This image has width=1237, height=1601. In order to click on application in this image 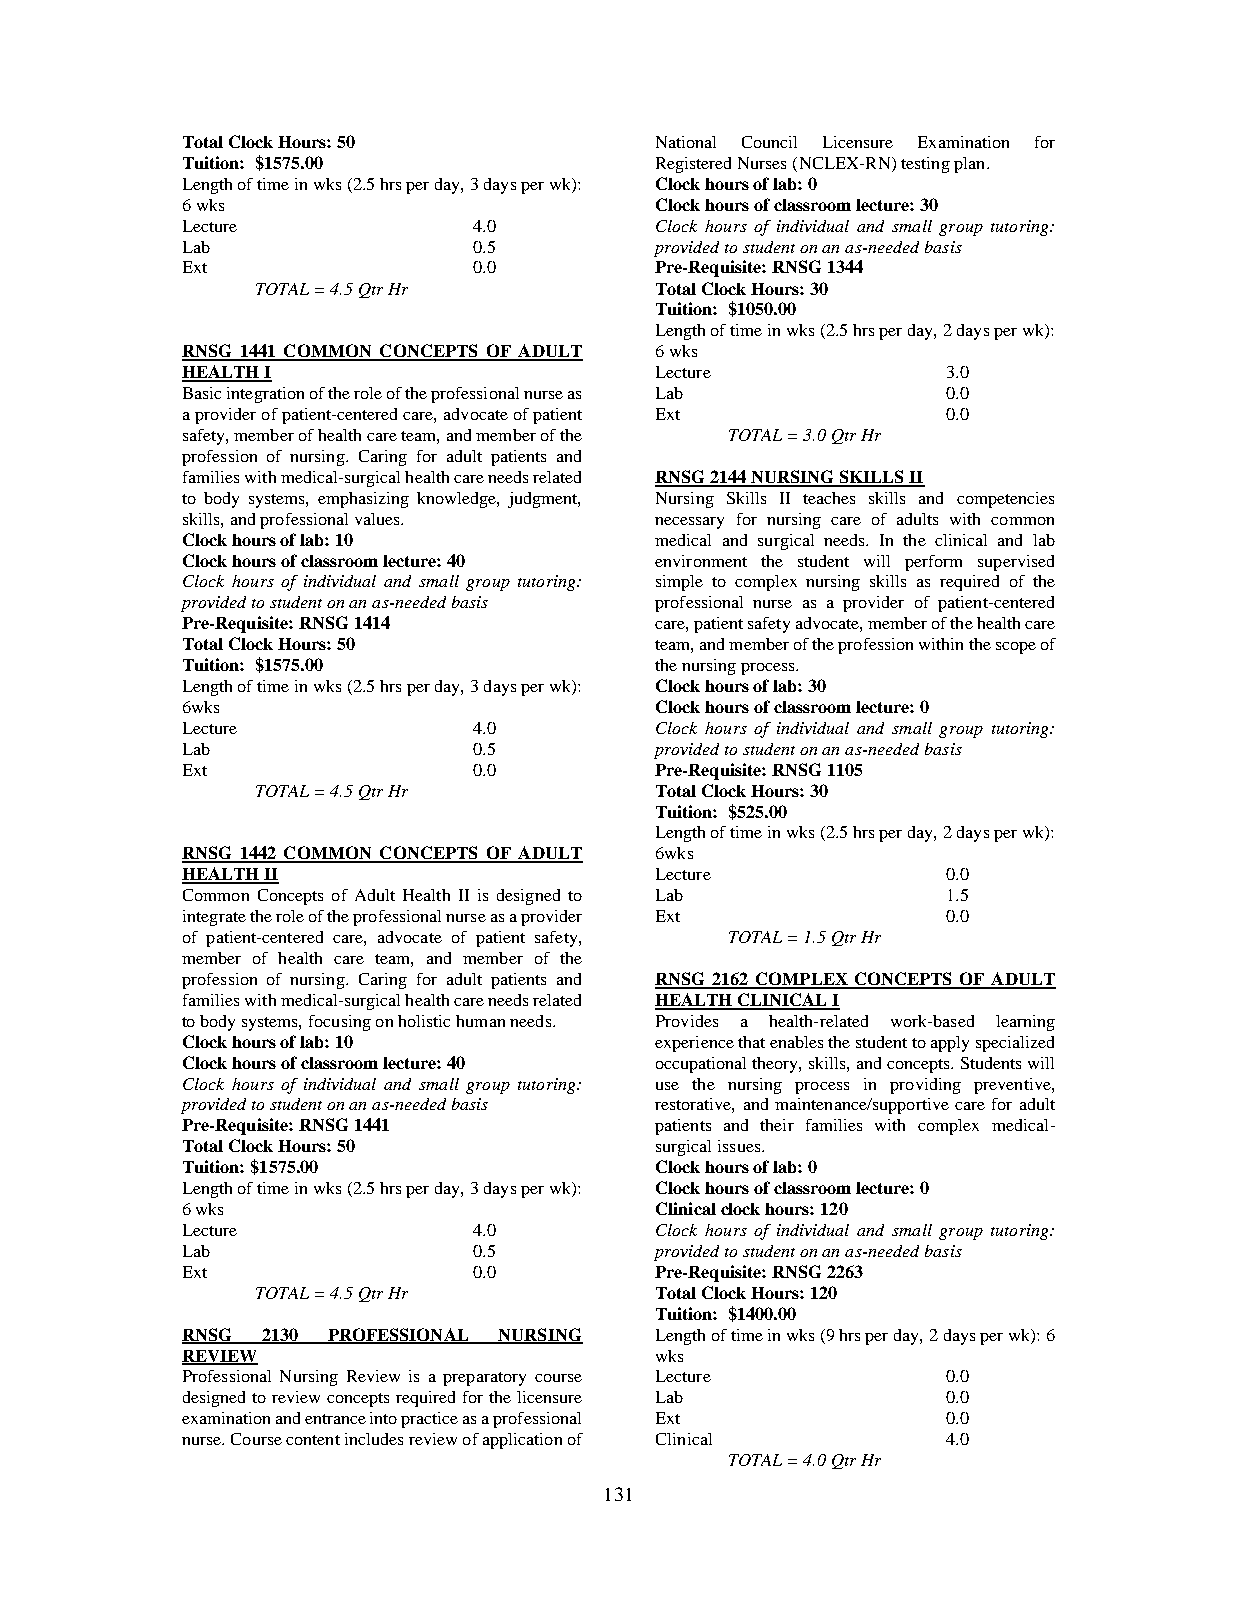, I will do `click(522, 1441)`.
